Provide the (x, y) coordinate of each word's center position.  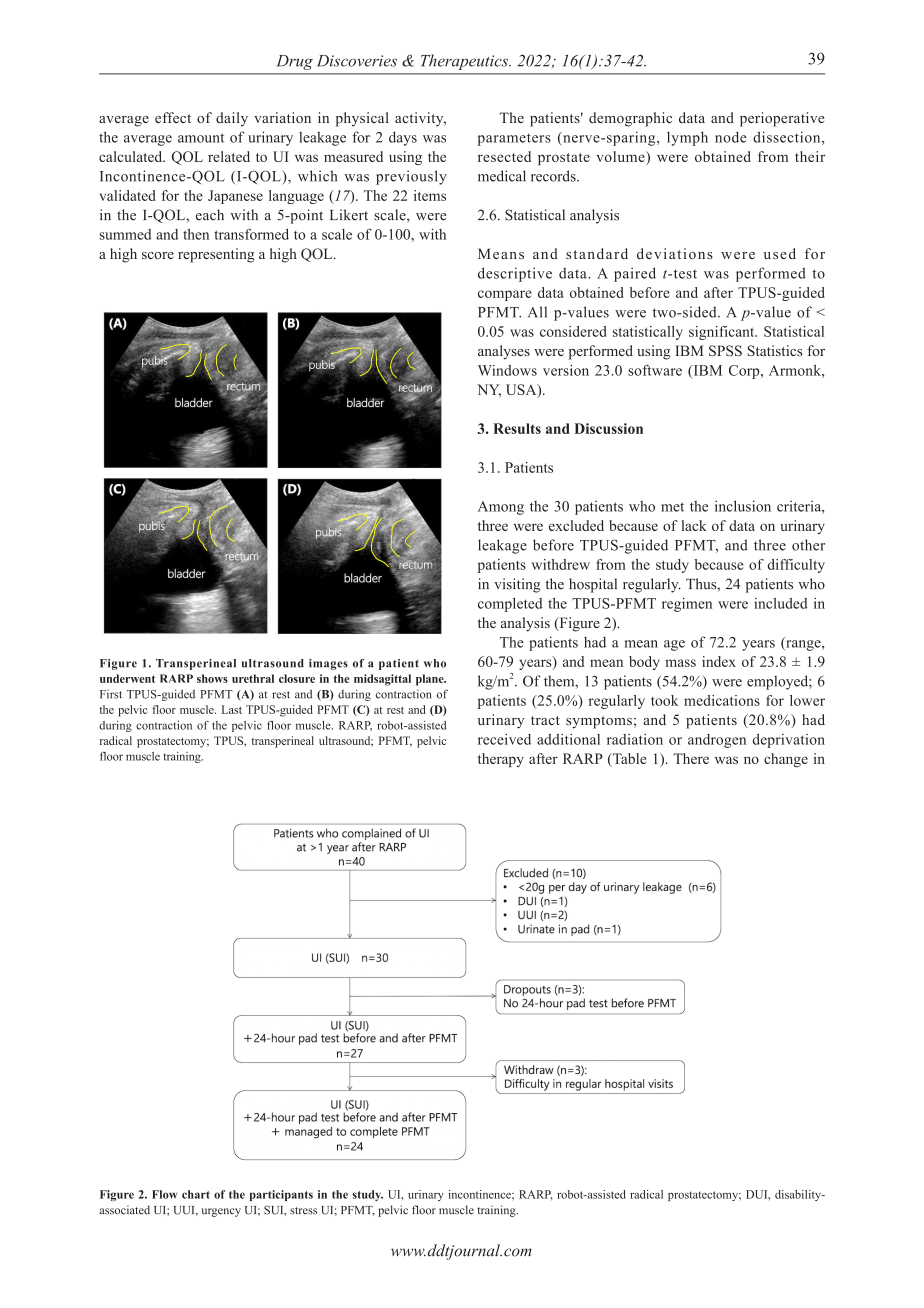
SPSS (725, 350)
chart (196, 1194)
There (691, 758)
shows (212, 678)
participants (281, 1195)
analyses (504, 352)
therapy (501, 760)
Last (232, 709)
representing (216, 255)
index (719, 661)
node (731, 137)
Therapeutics (465, 62)
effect (173, 117)
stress (303, 1211)
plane (431, 680)
